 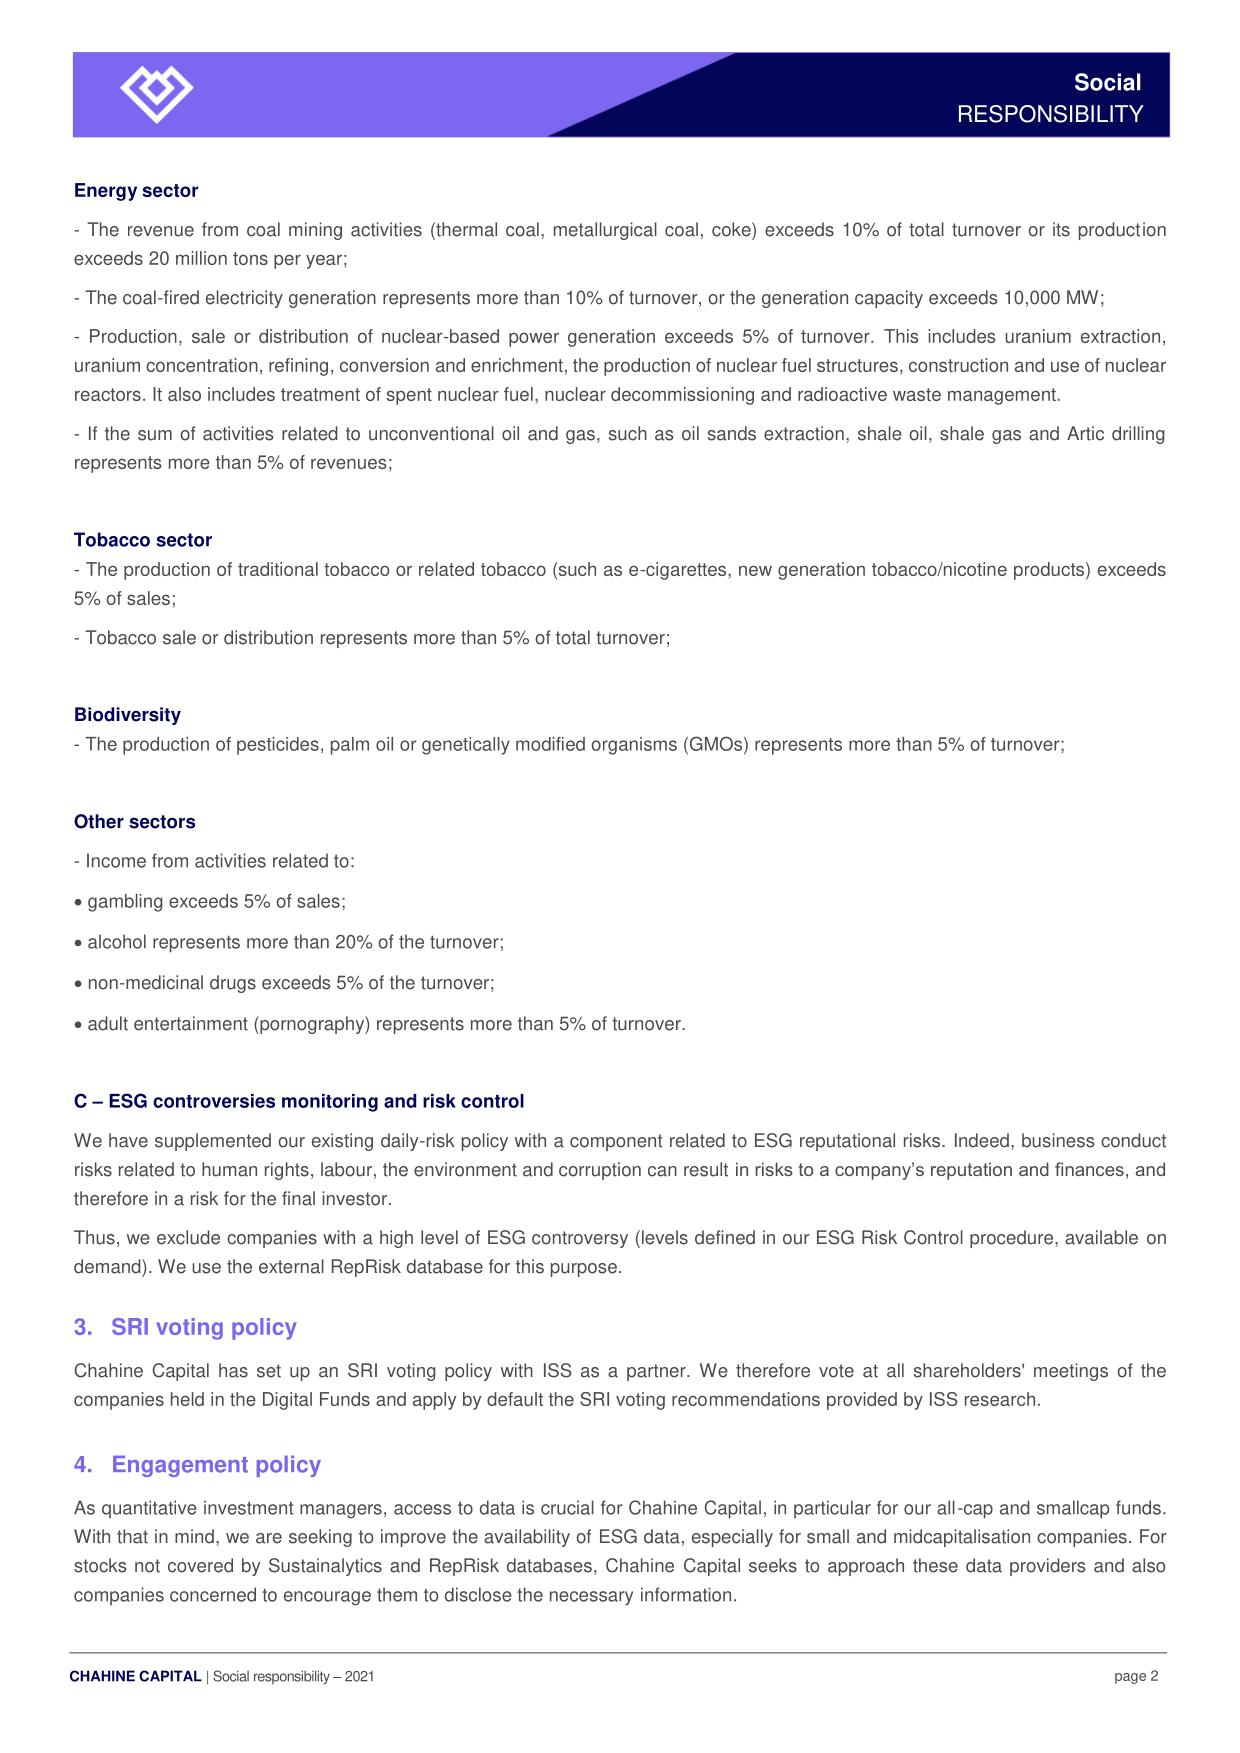 I want to click on necessary, so click(x=591, y=1598).
